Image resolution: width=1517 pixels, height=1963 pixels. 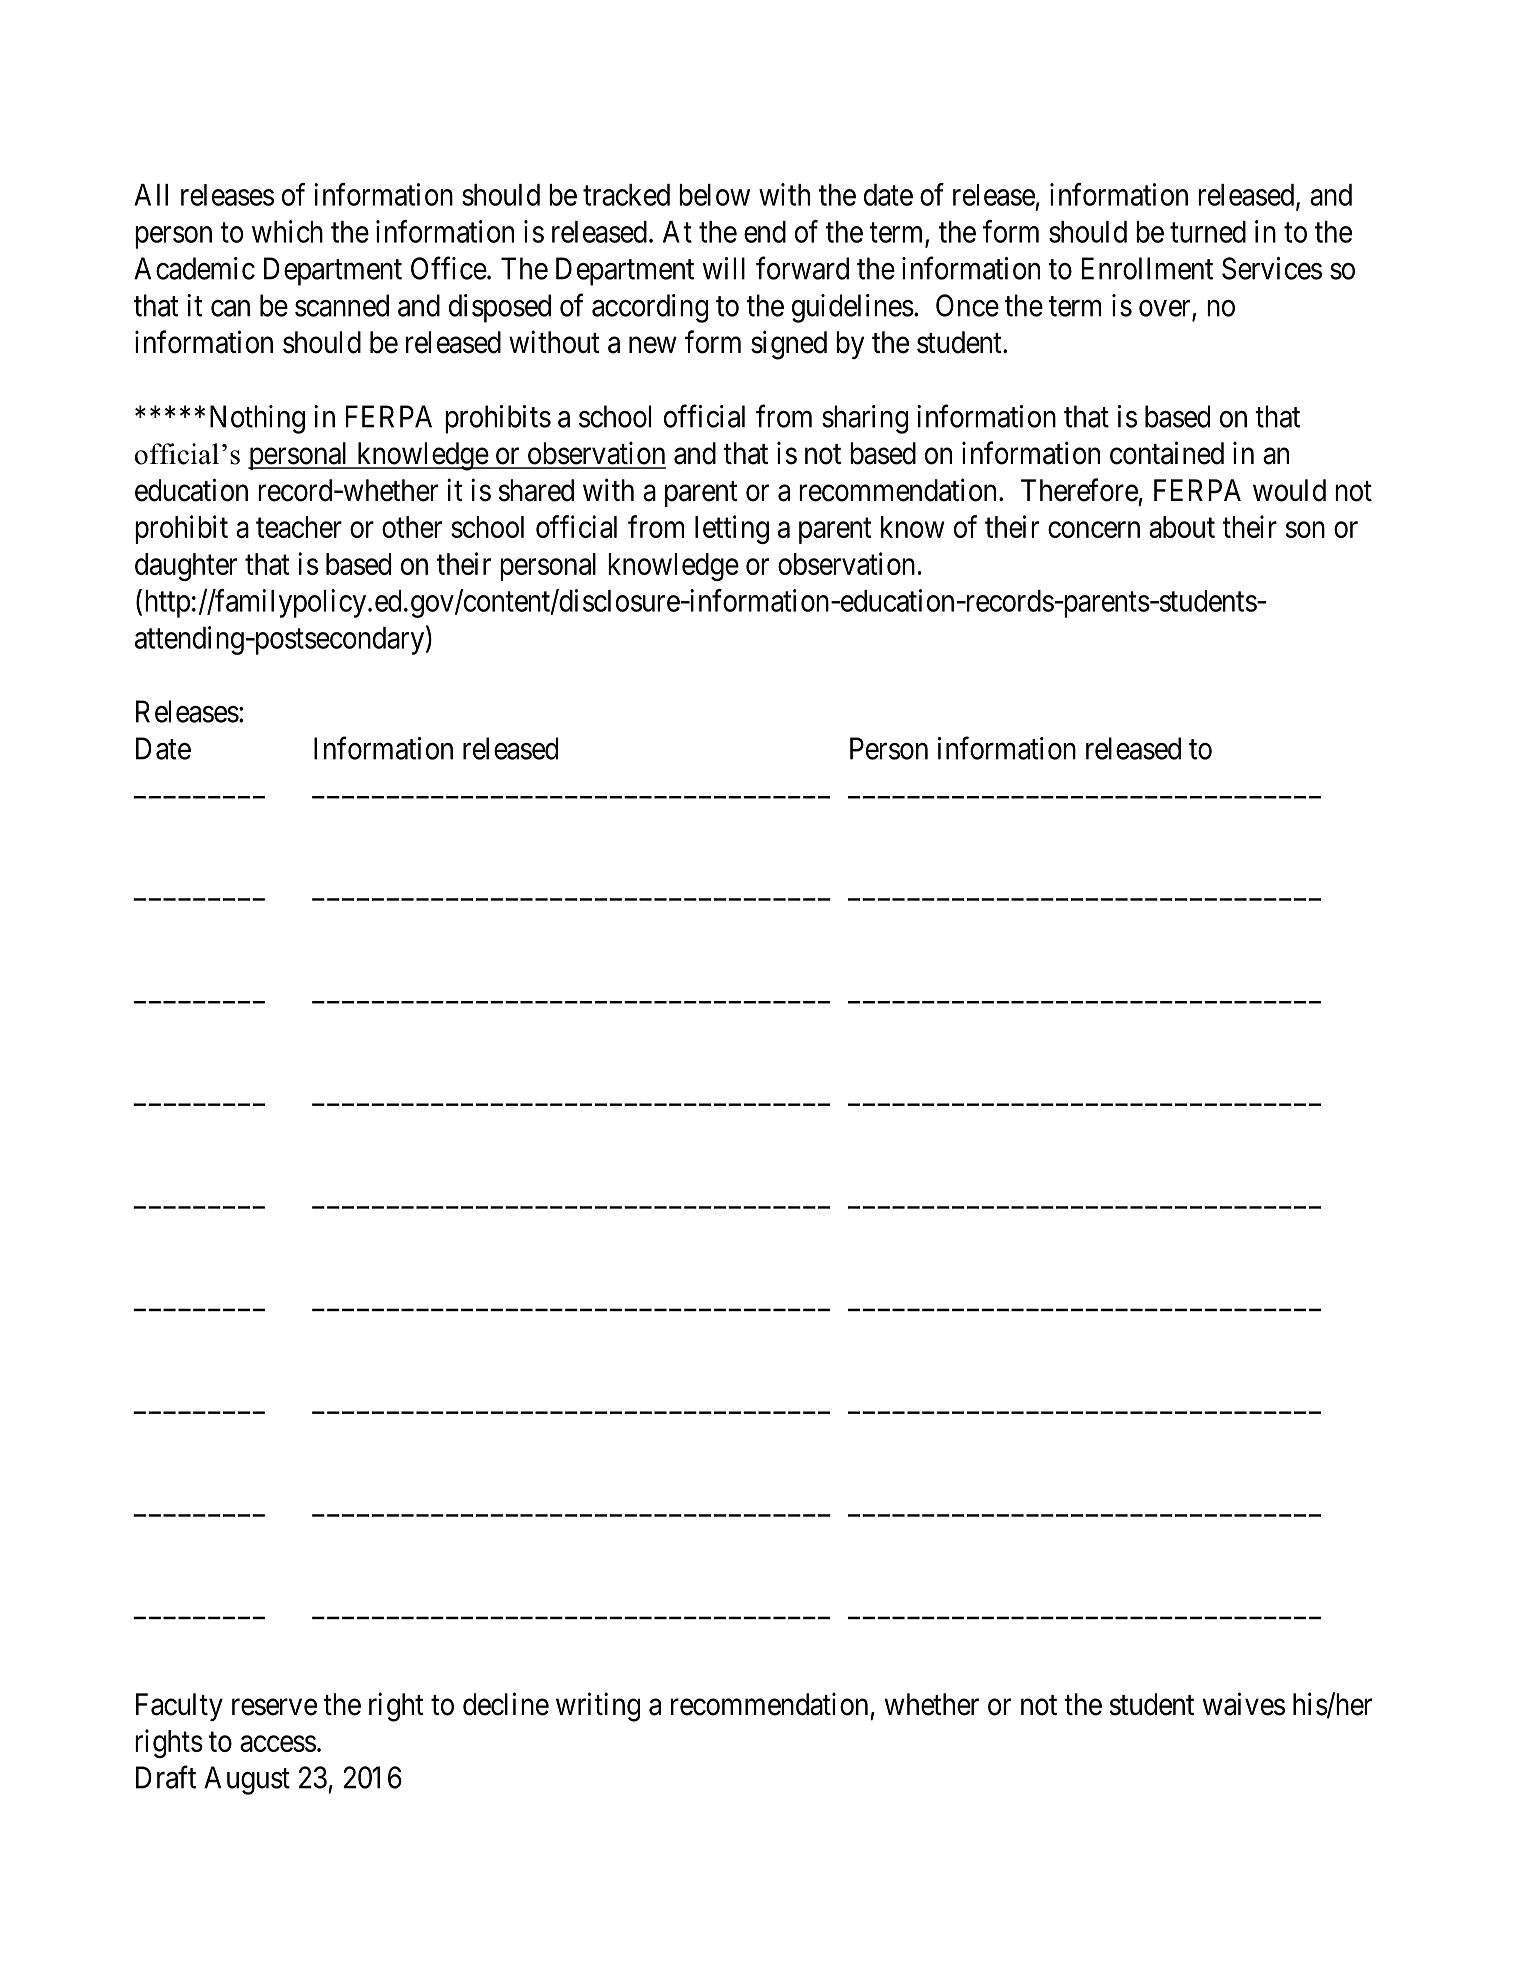 What do you see at coordinates (732, 529) in the screenshot?
I see `letting` at bounding box center [732, 529].
